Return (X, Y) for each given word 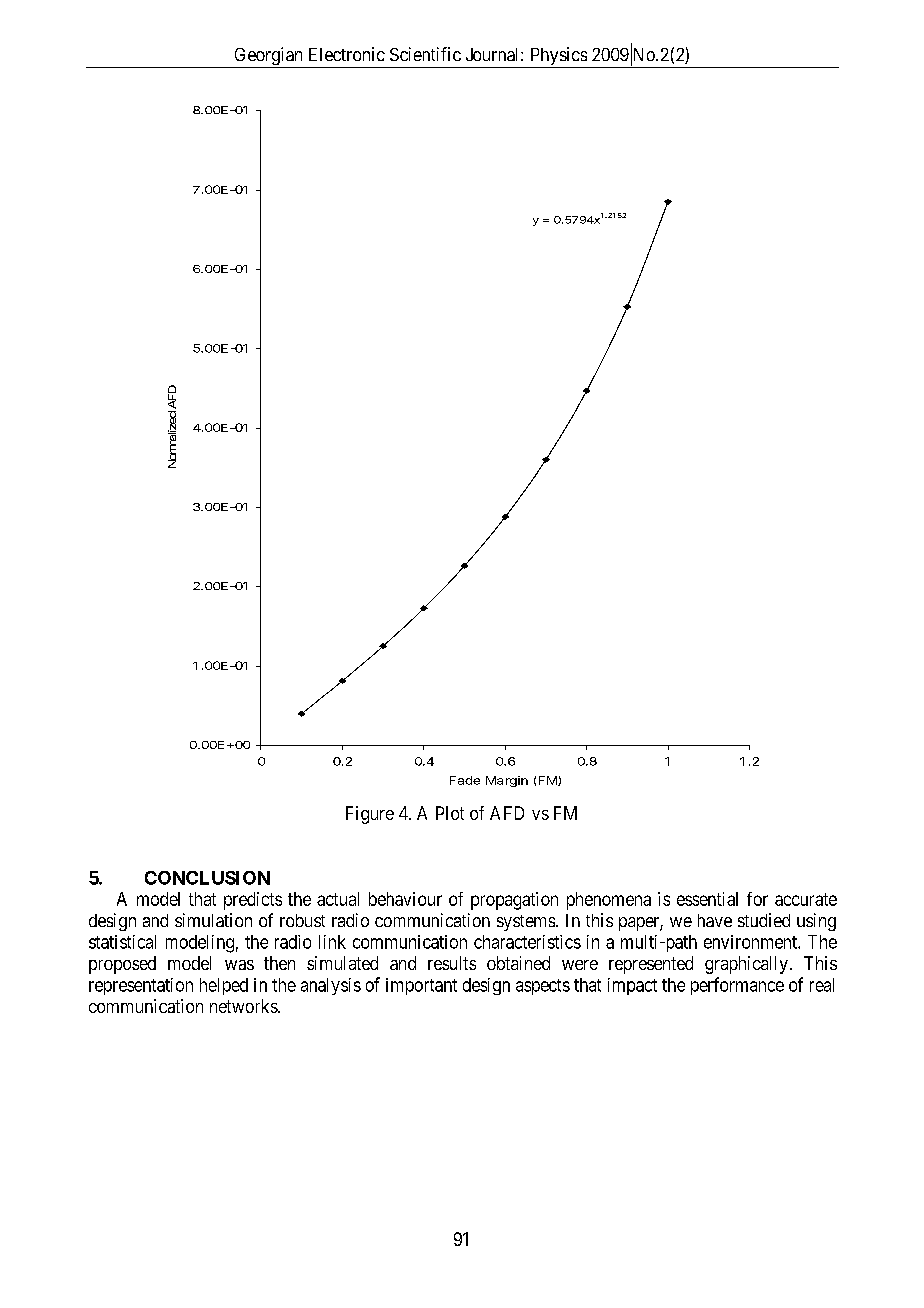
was (239, 965)
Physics (558, 57)
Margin (507, 781)
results (452, 963)
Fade (465, 780)
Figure (370, 815)
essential (707, 899)
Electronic (347, 54)
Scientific (425, 54)
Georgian (268, 57)
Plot (450, 813)
